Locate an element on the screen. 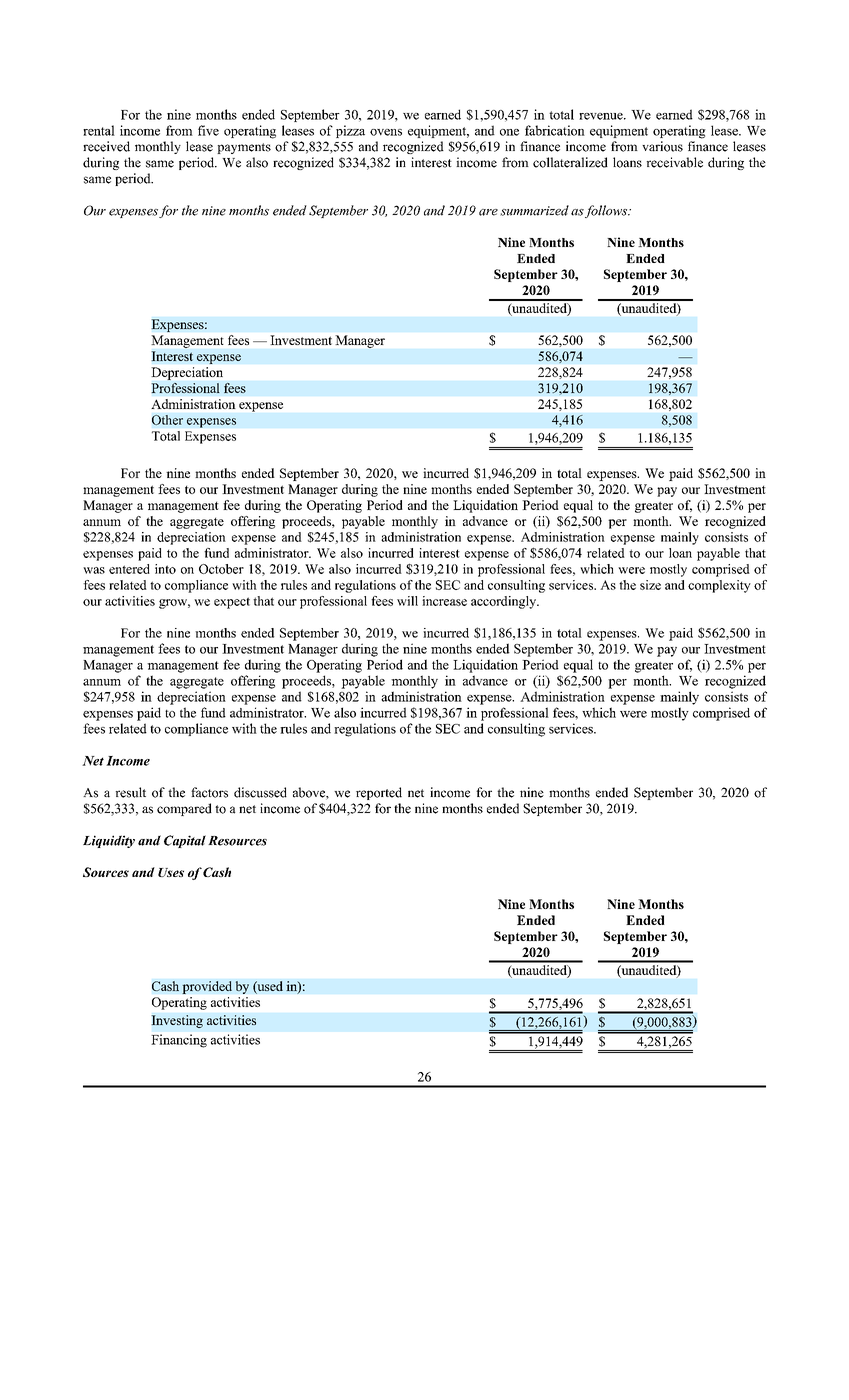 The width and height of the screenshot is (849, 1400). ovens is located at coordinates (386, 132).
